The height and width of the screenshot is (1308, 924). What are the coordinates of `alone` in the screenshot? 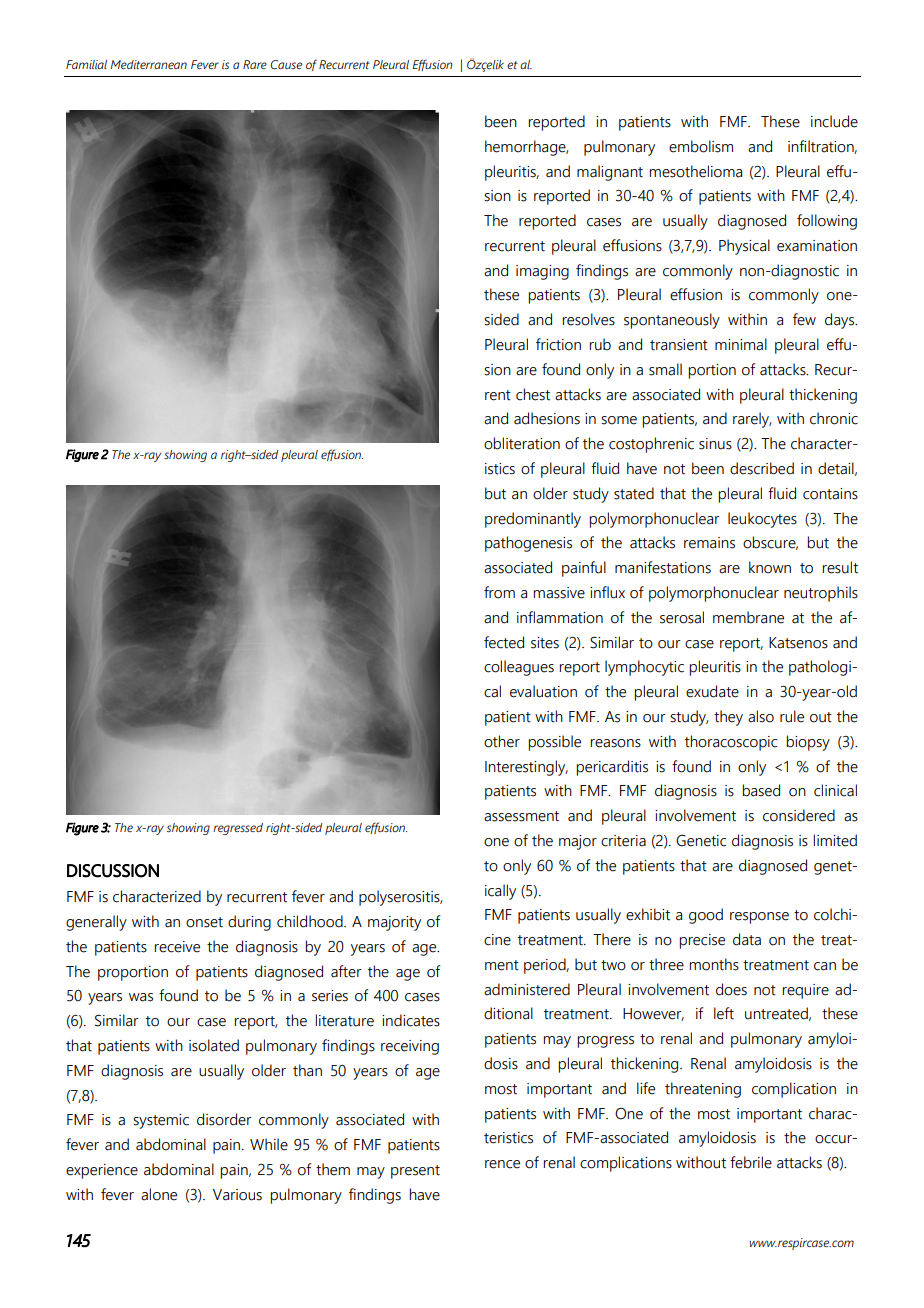 It's located at (159, 1194).
